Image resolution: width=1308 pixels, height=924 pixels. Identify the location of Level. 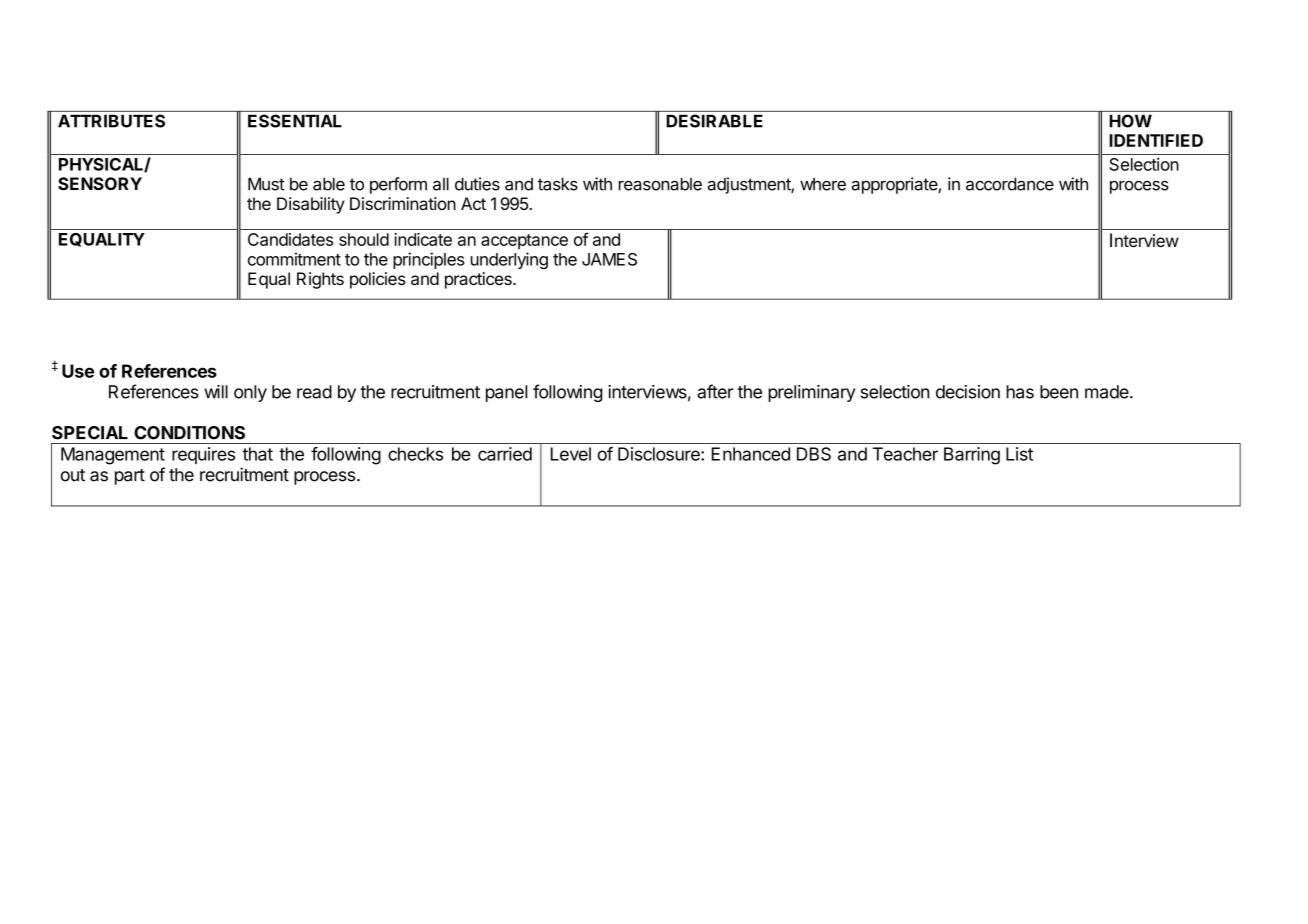
(571, 454).
